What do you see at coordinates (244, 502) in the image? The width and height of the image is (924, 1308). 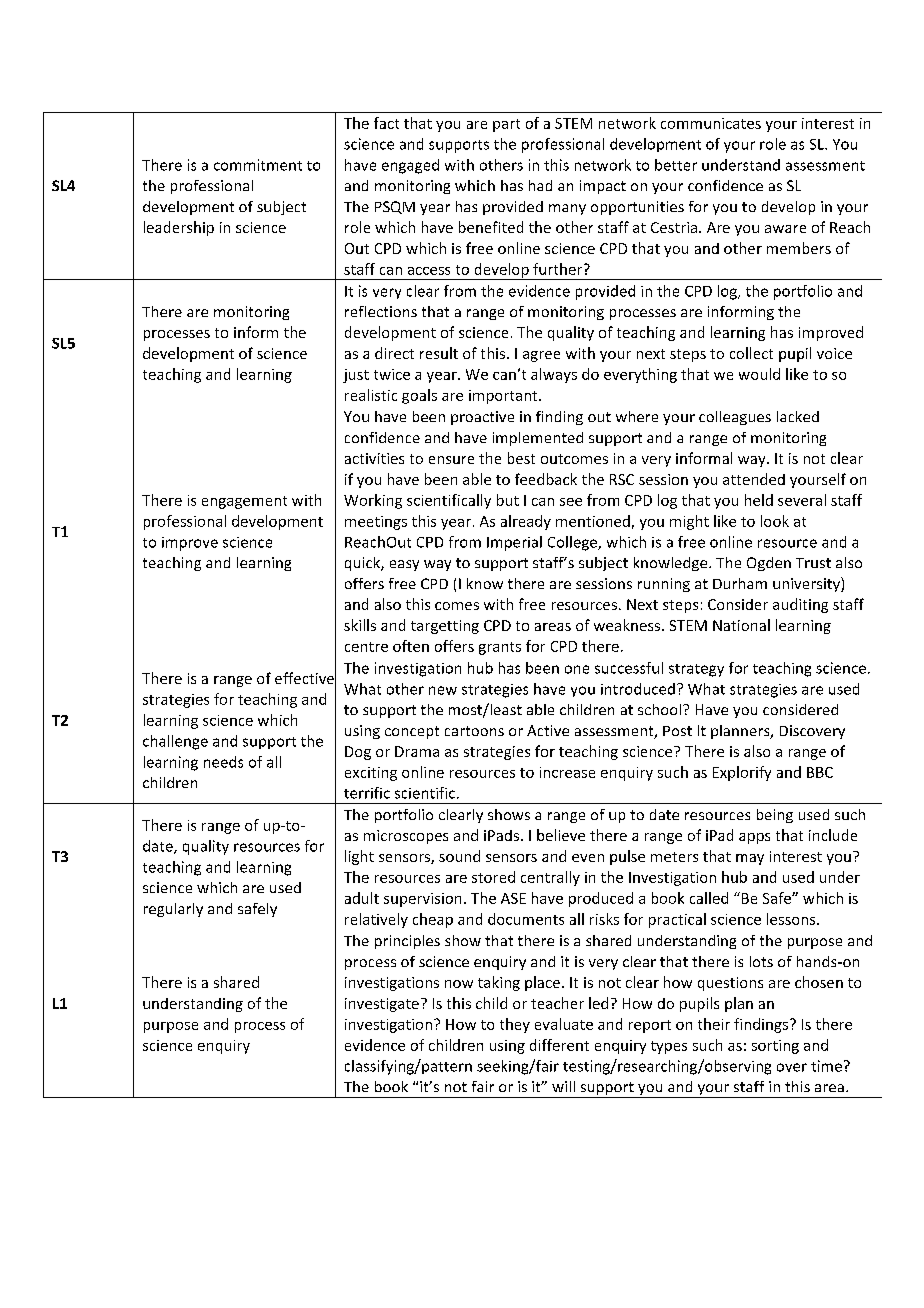 I see `engagement` at bounding box center [244, 502].
